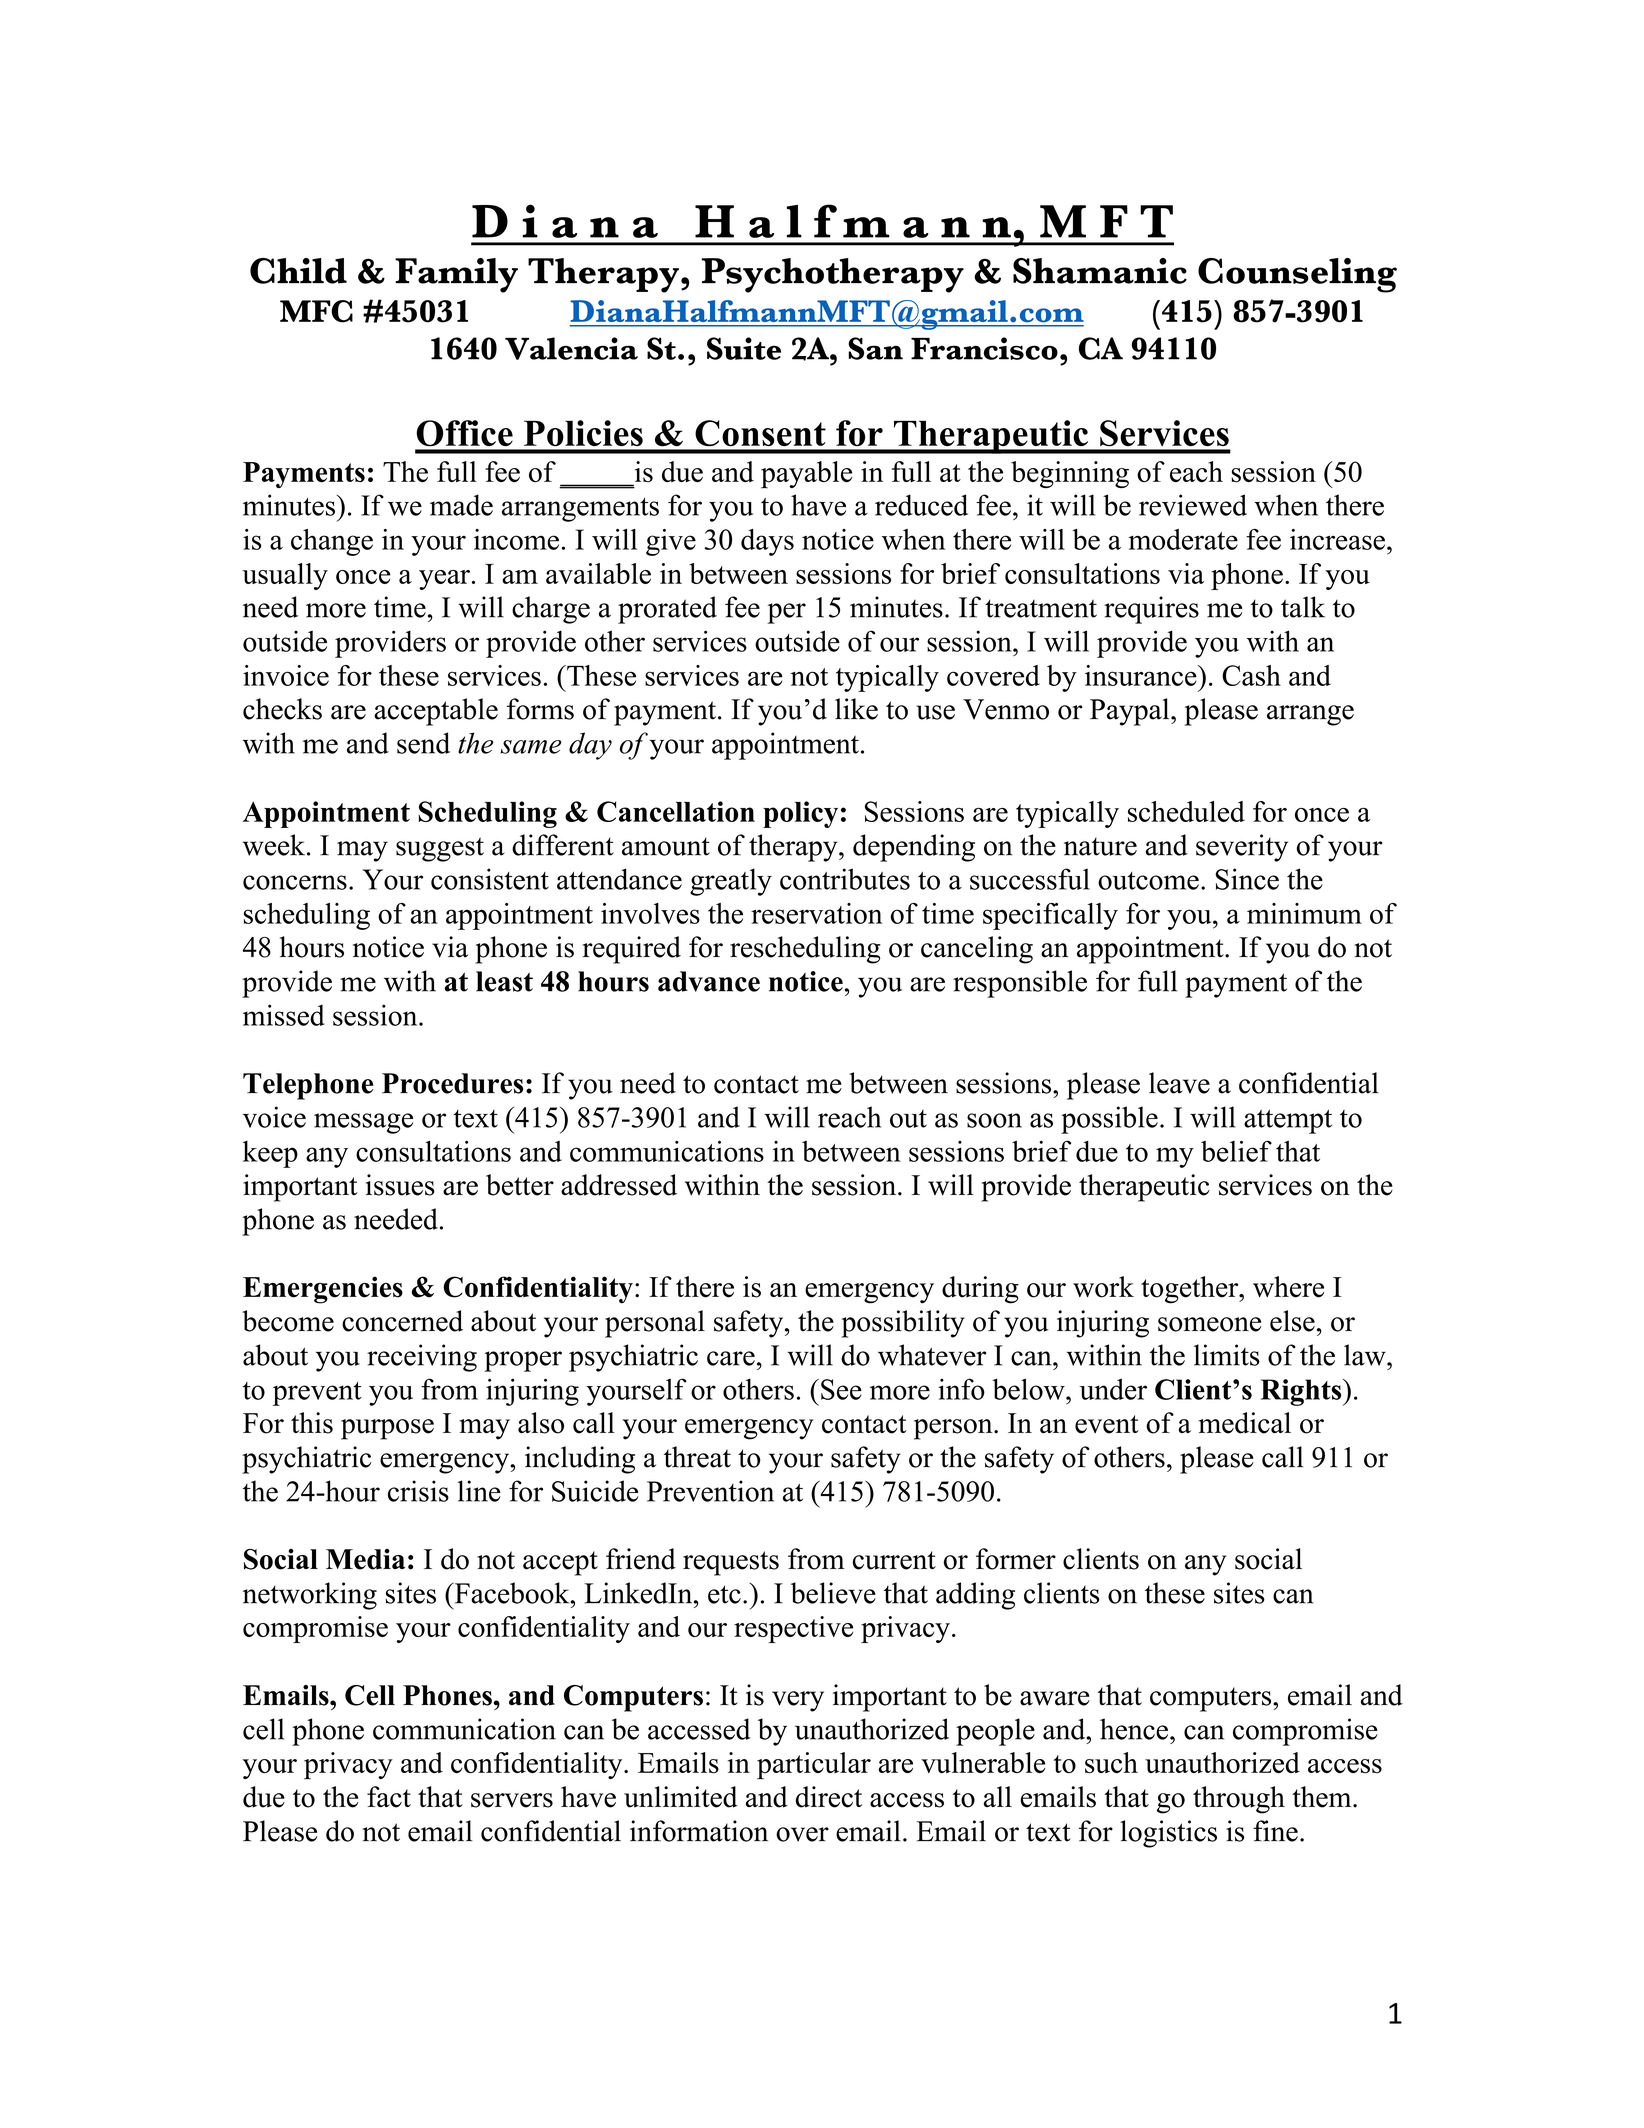 This document has height=2128, width=1644. I want to click on leave, so click(1179, 1083).
